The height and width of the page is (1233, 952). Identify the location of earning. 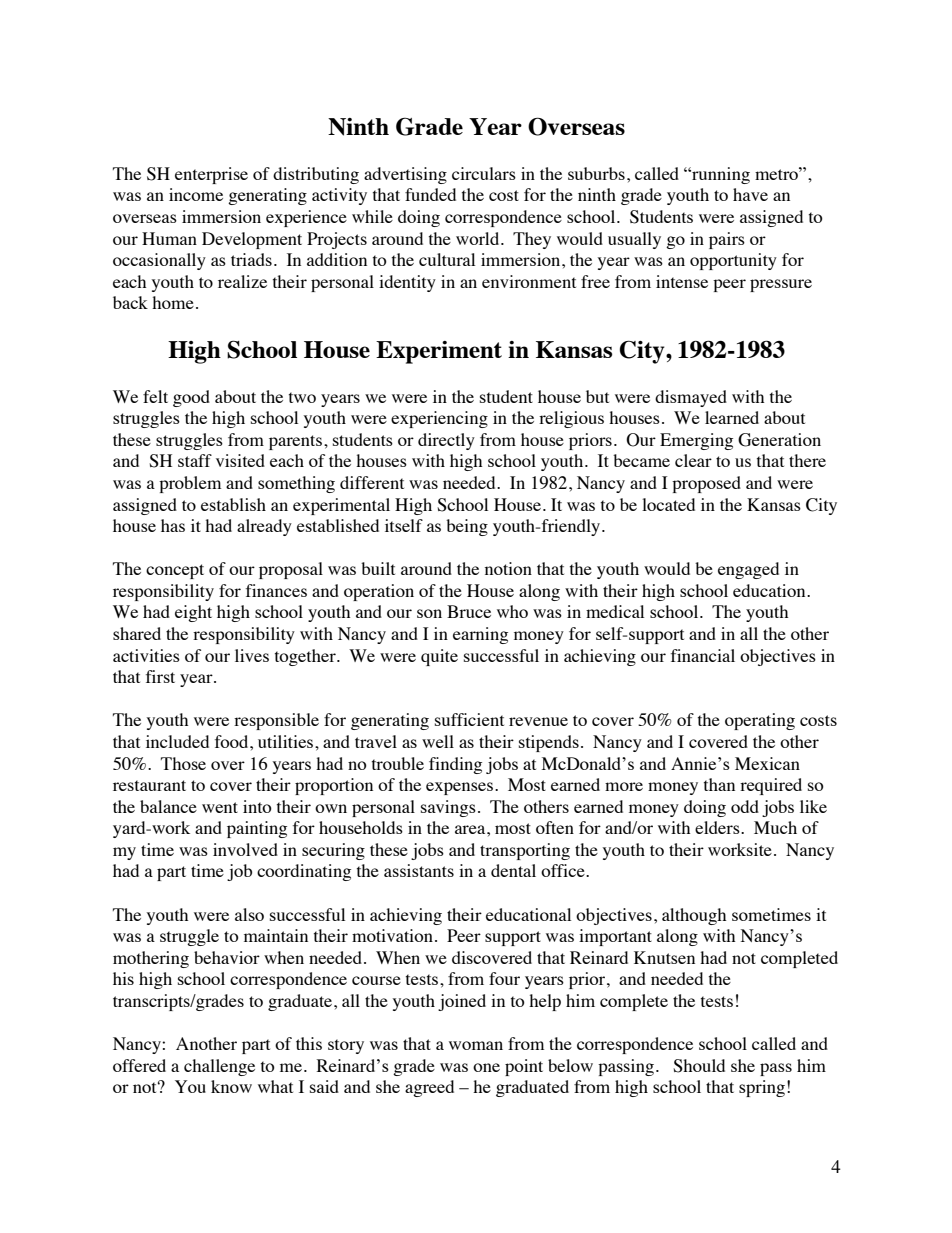
(480, 635).
